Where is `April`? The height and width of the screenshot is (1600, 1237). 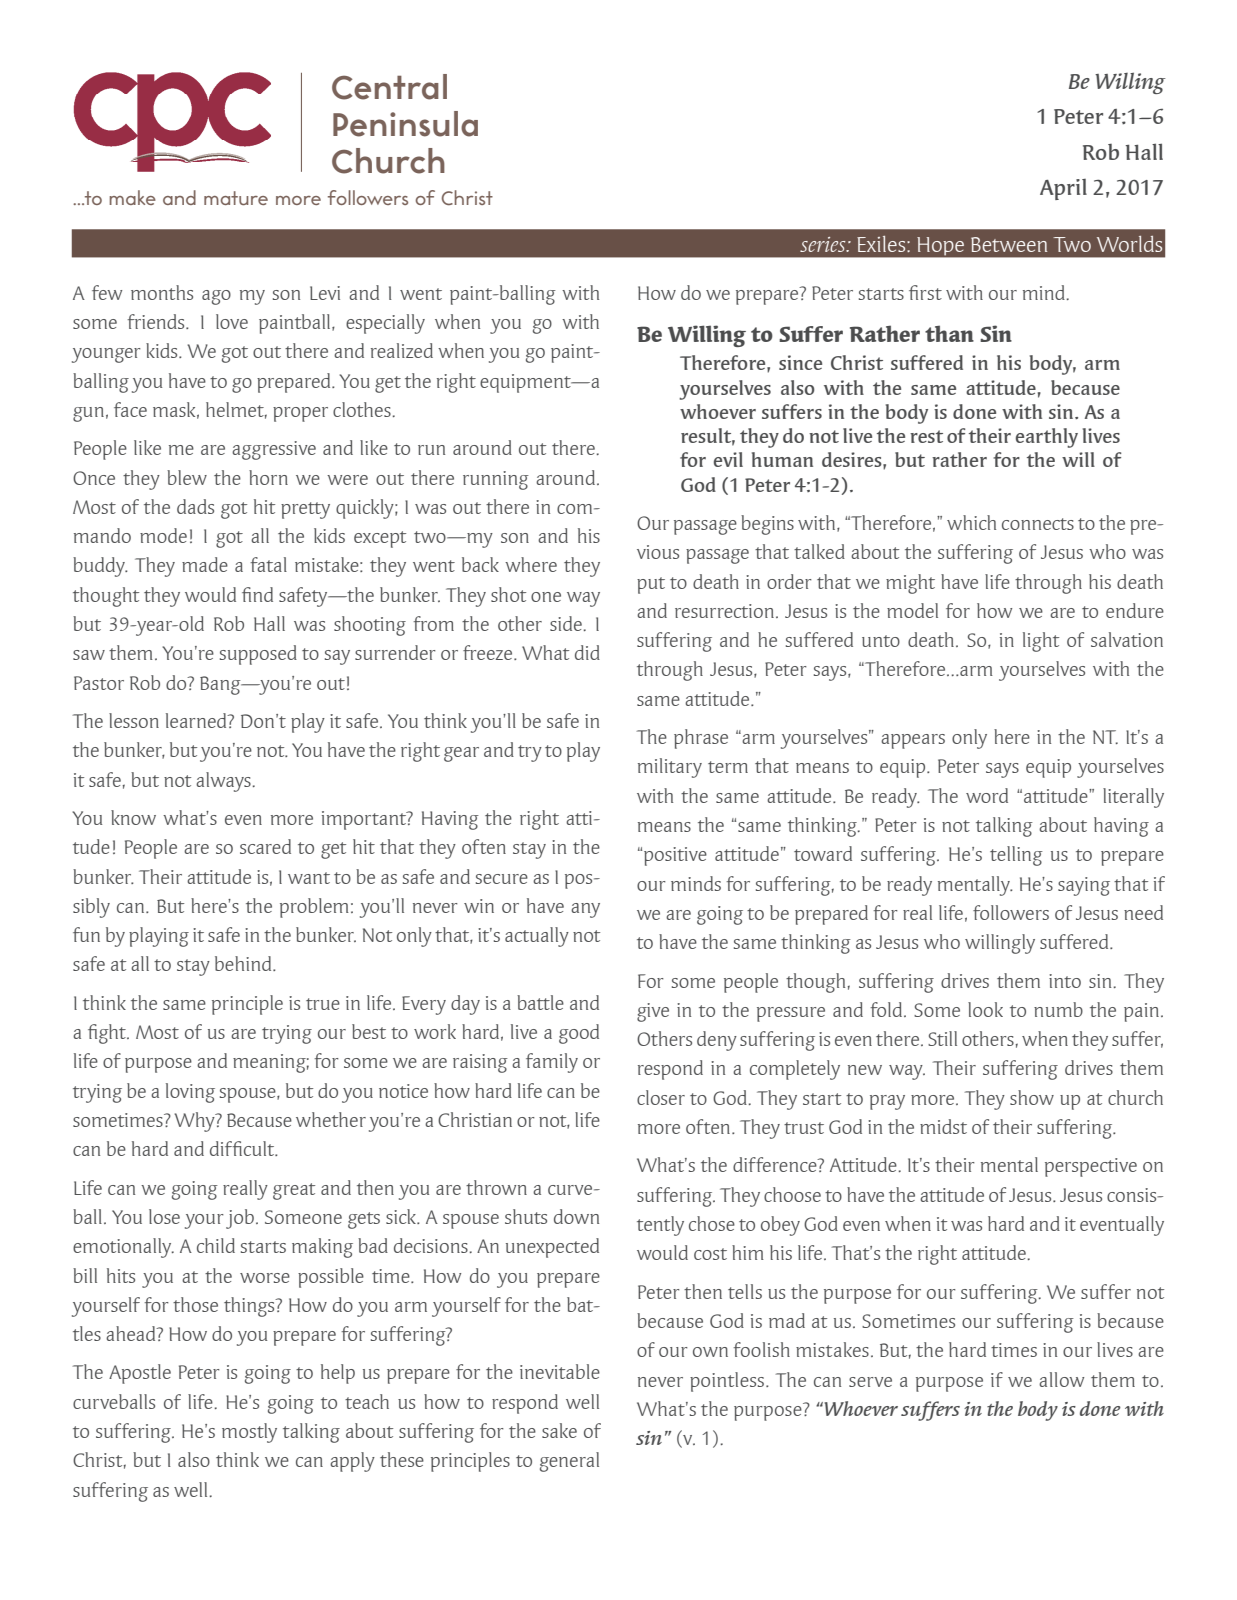
April is located at coordinates (1063, 189).
